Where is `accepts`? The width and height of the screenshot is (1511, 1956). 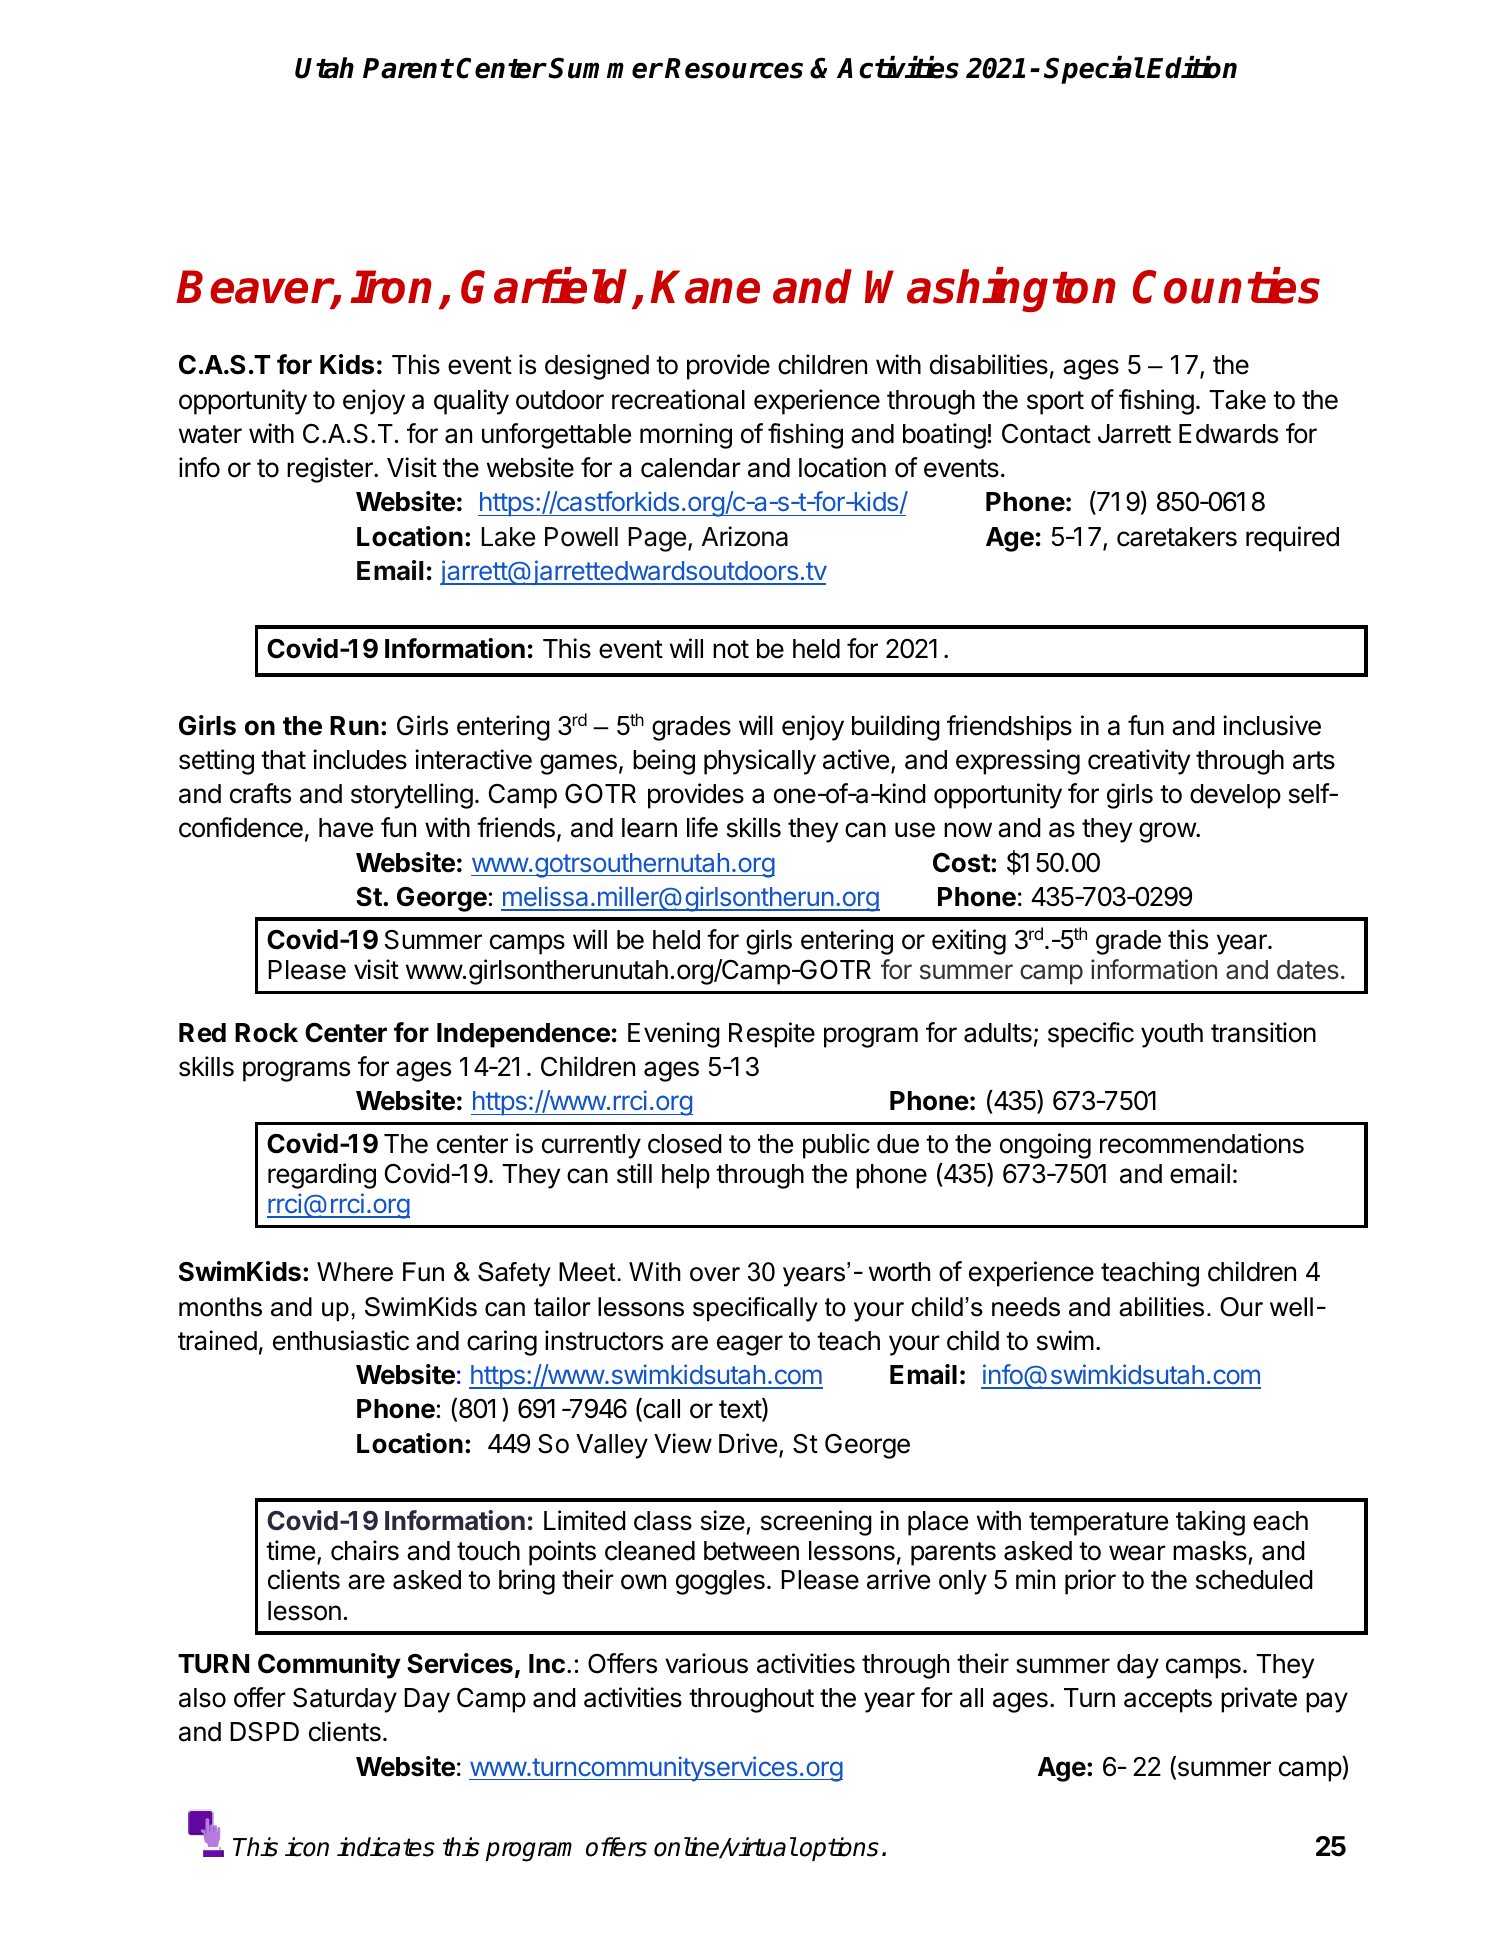
accepts is located at coordinates (1168, 1701).
